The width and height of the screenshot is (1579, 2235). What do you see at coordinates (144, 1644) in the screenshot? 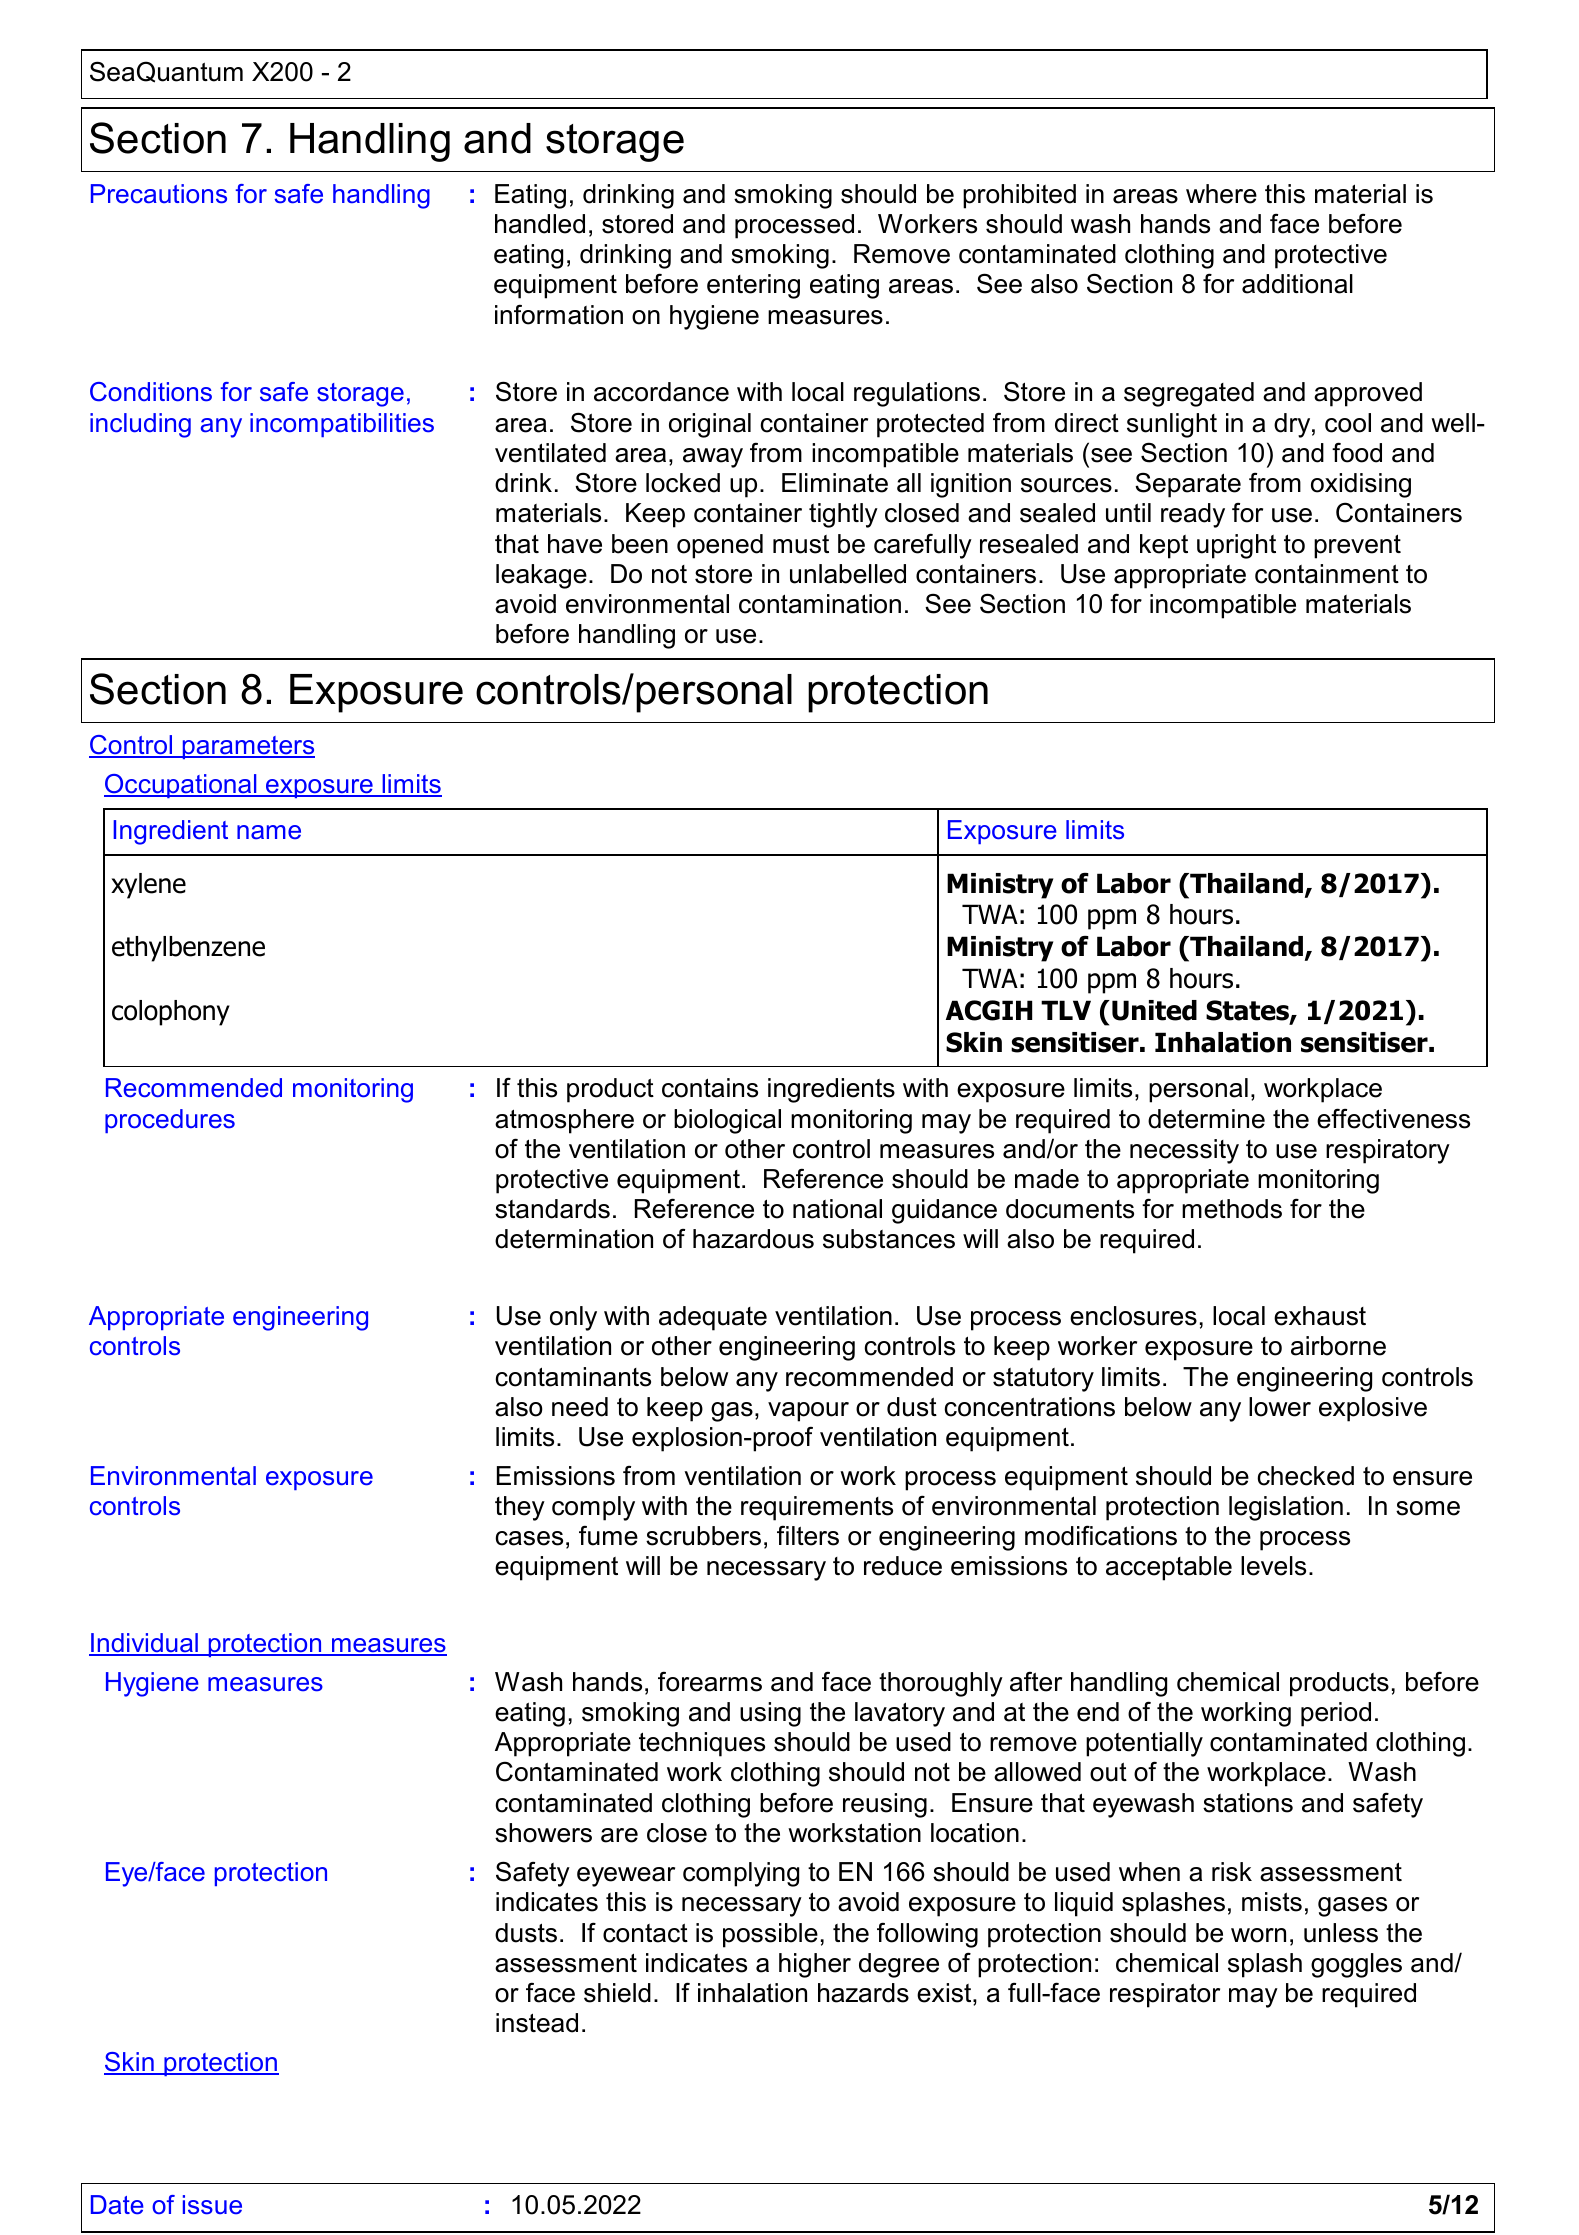
I see `Individual` at bounding box center [144, 1644].
